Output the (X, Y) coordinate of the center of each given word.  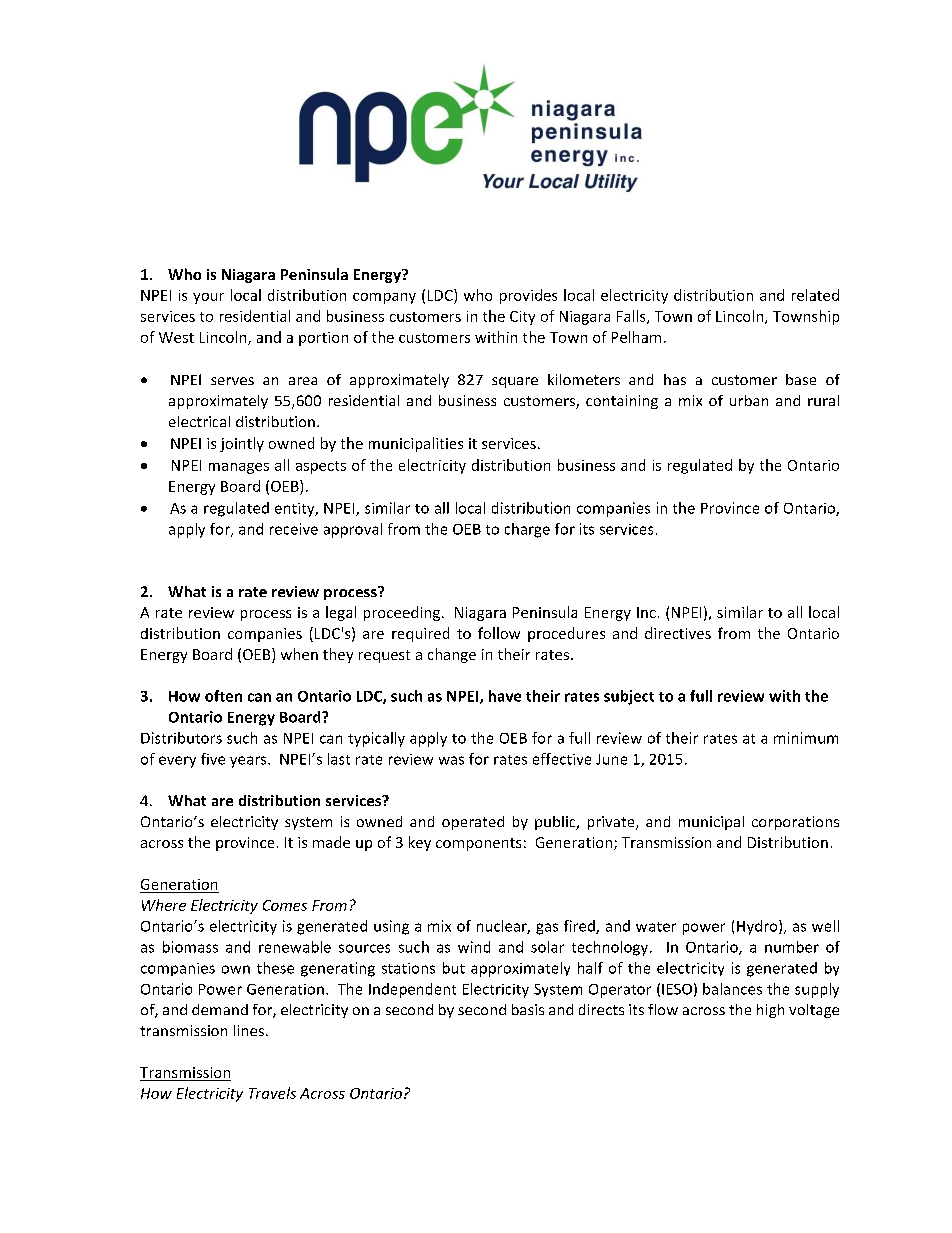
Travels (272, 1093)
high (770, 1011)
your (208, 298)
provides (528, 296)
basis (528, 1009)
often (223, 696)
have (505, 696)
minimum (806, 738)
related (815, 295)
